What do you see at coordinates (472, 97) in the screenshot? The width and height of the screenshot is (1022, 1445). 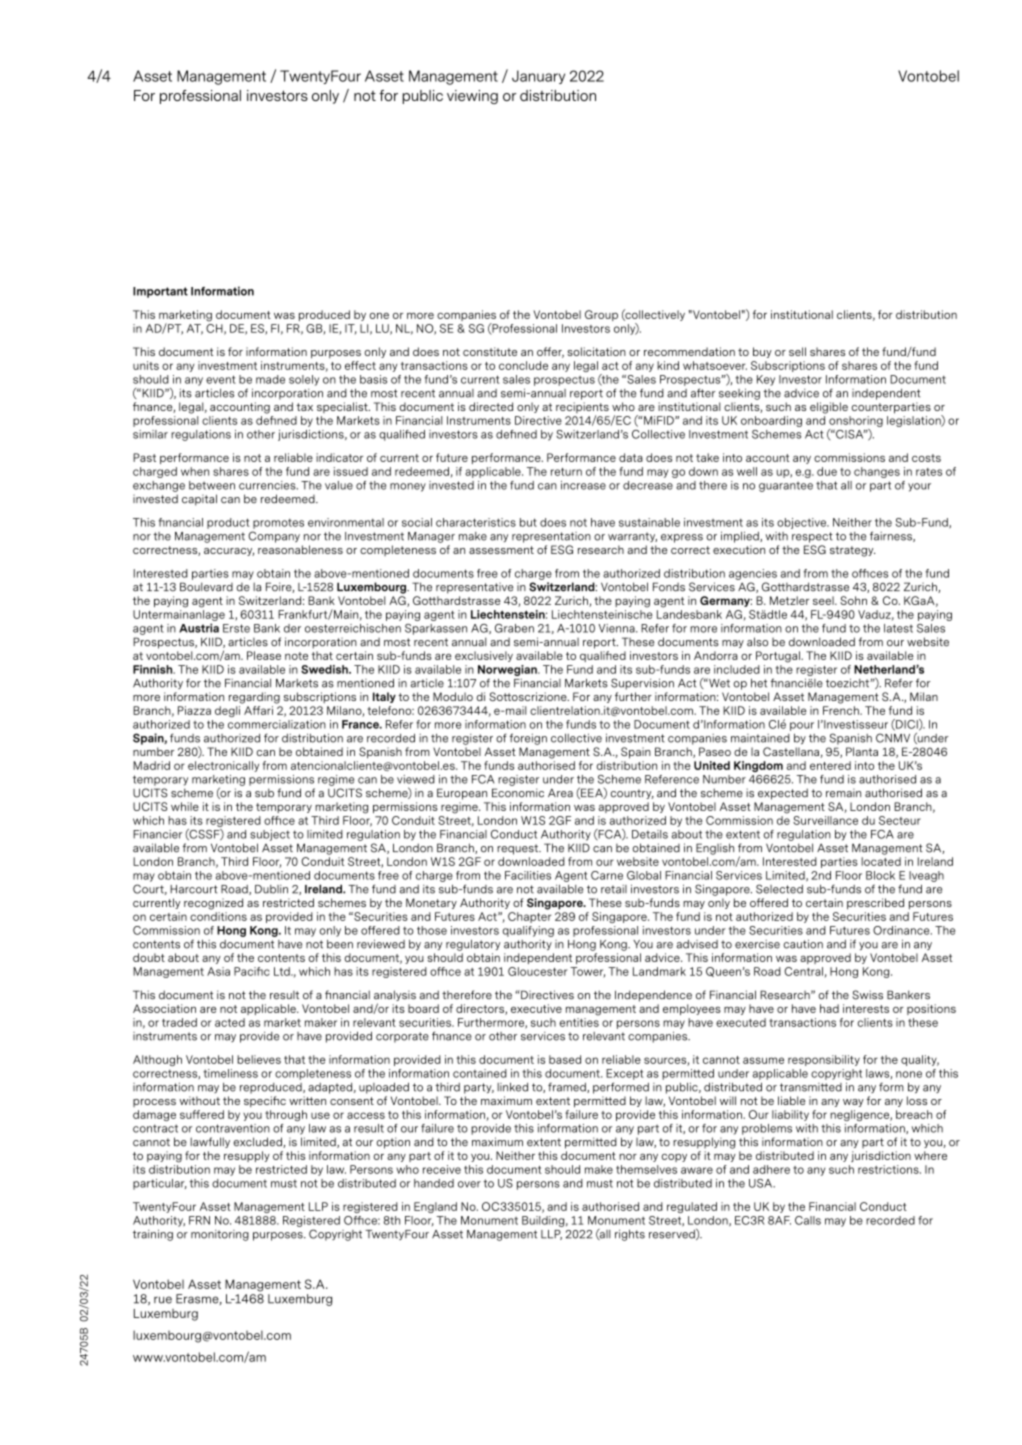 I see `viewing` at bounding box center [472, 97].
